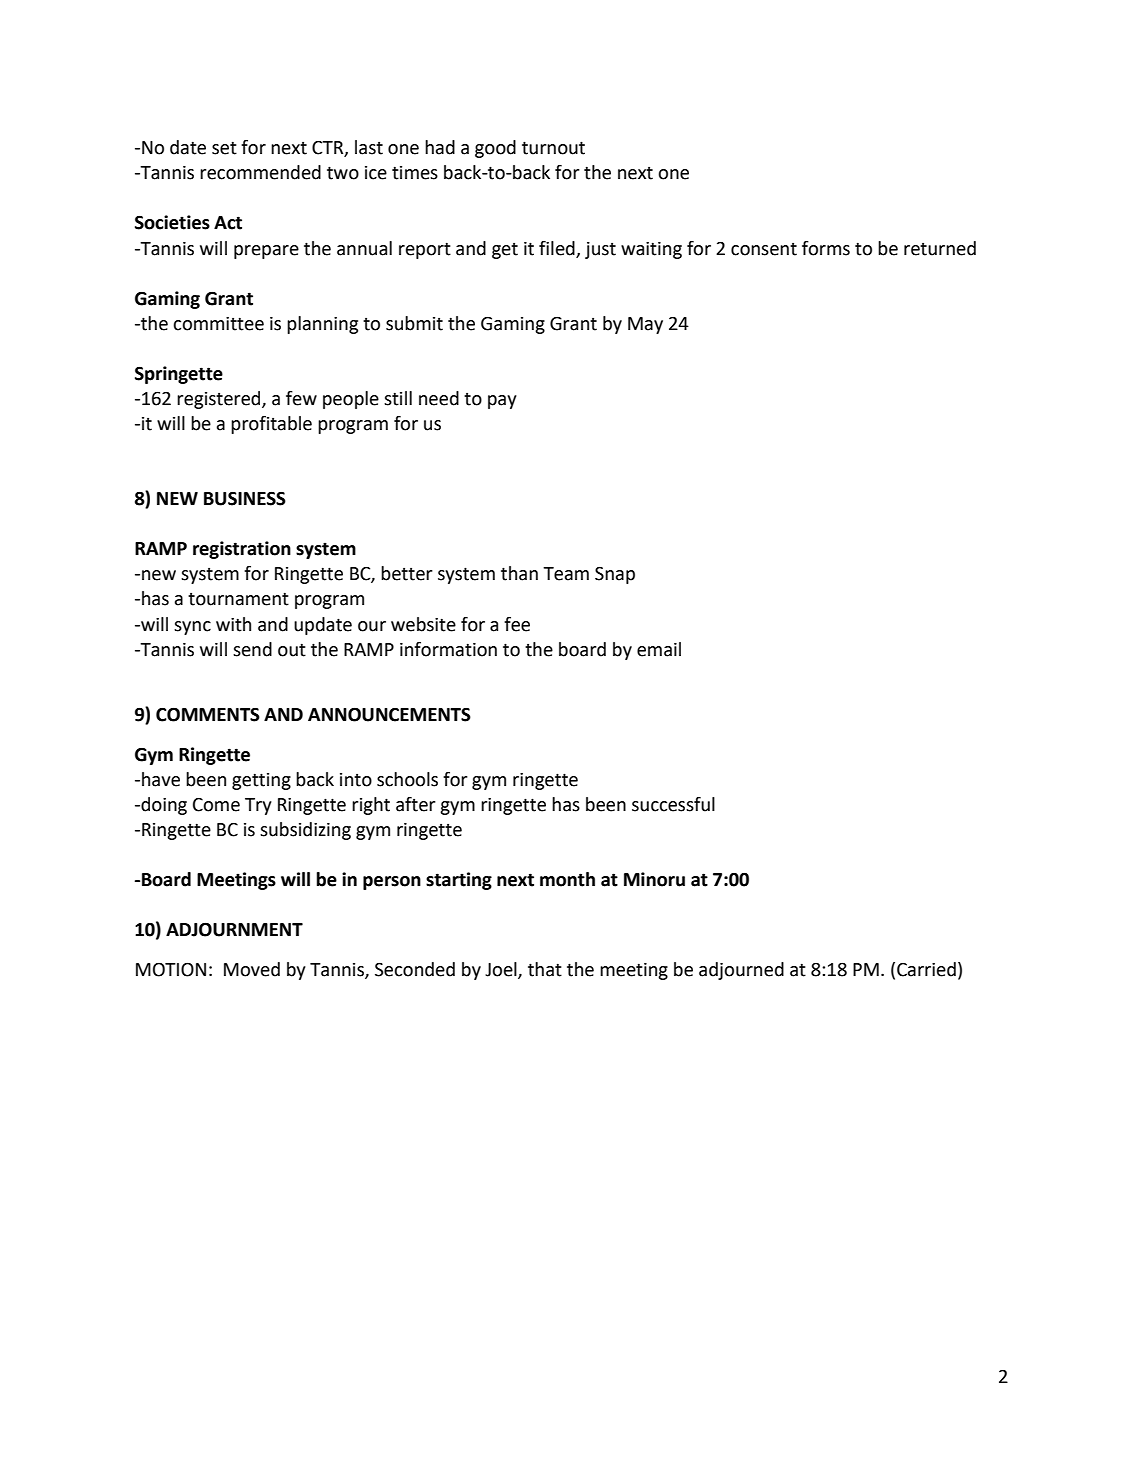  What do you see at coordinates (926, 969) in the image?
I see `Carried` at bounding box center [926, 969].
